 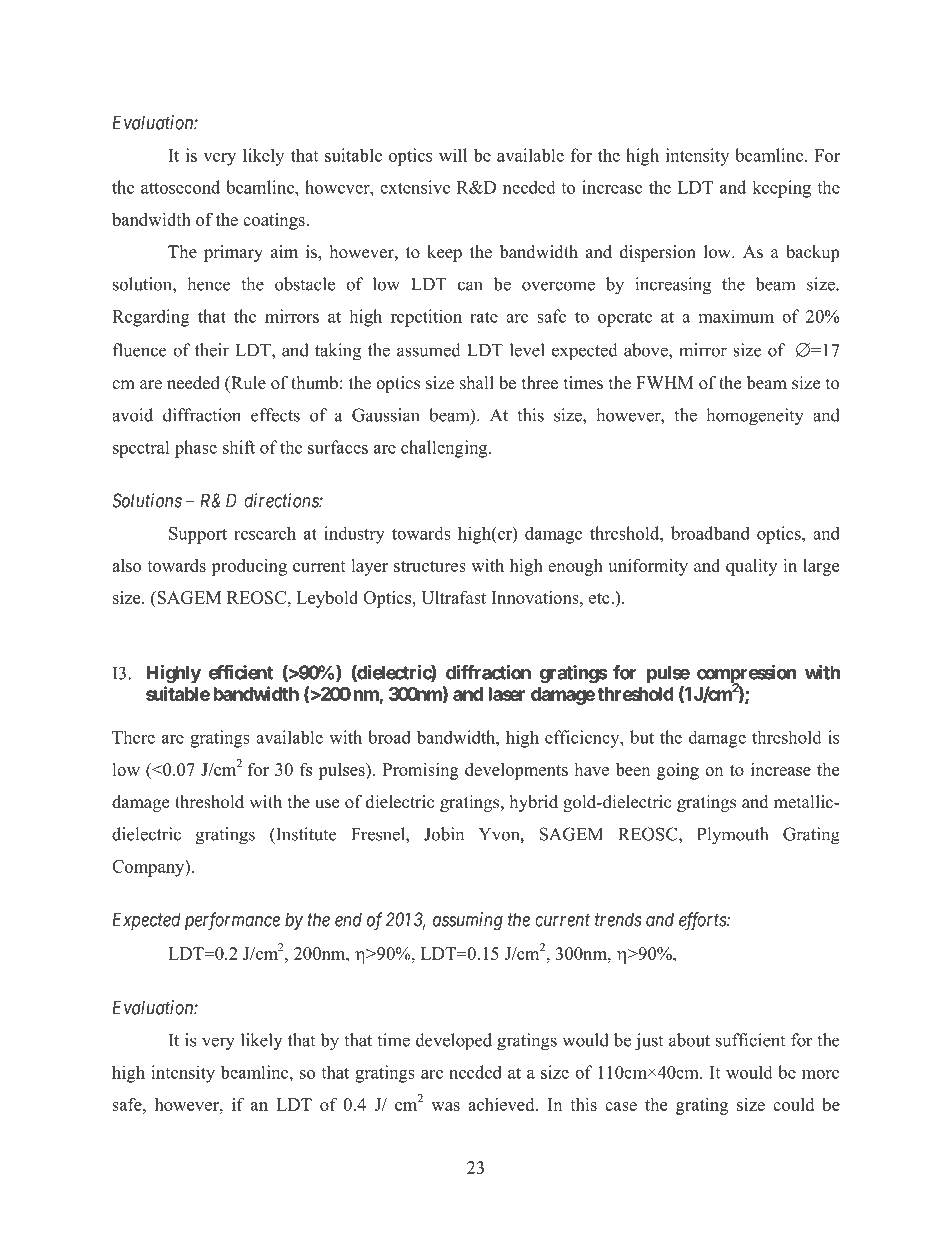 I want to click on backup, so click(x=812, y=253).
